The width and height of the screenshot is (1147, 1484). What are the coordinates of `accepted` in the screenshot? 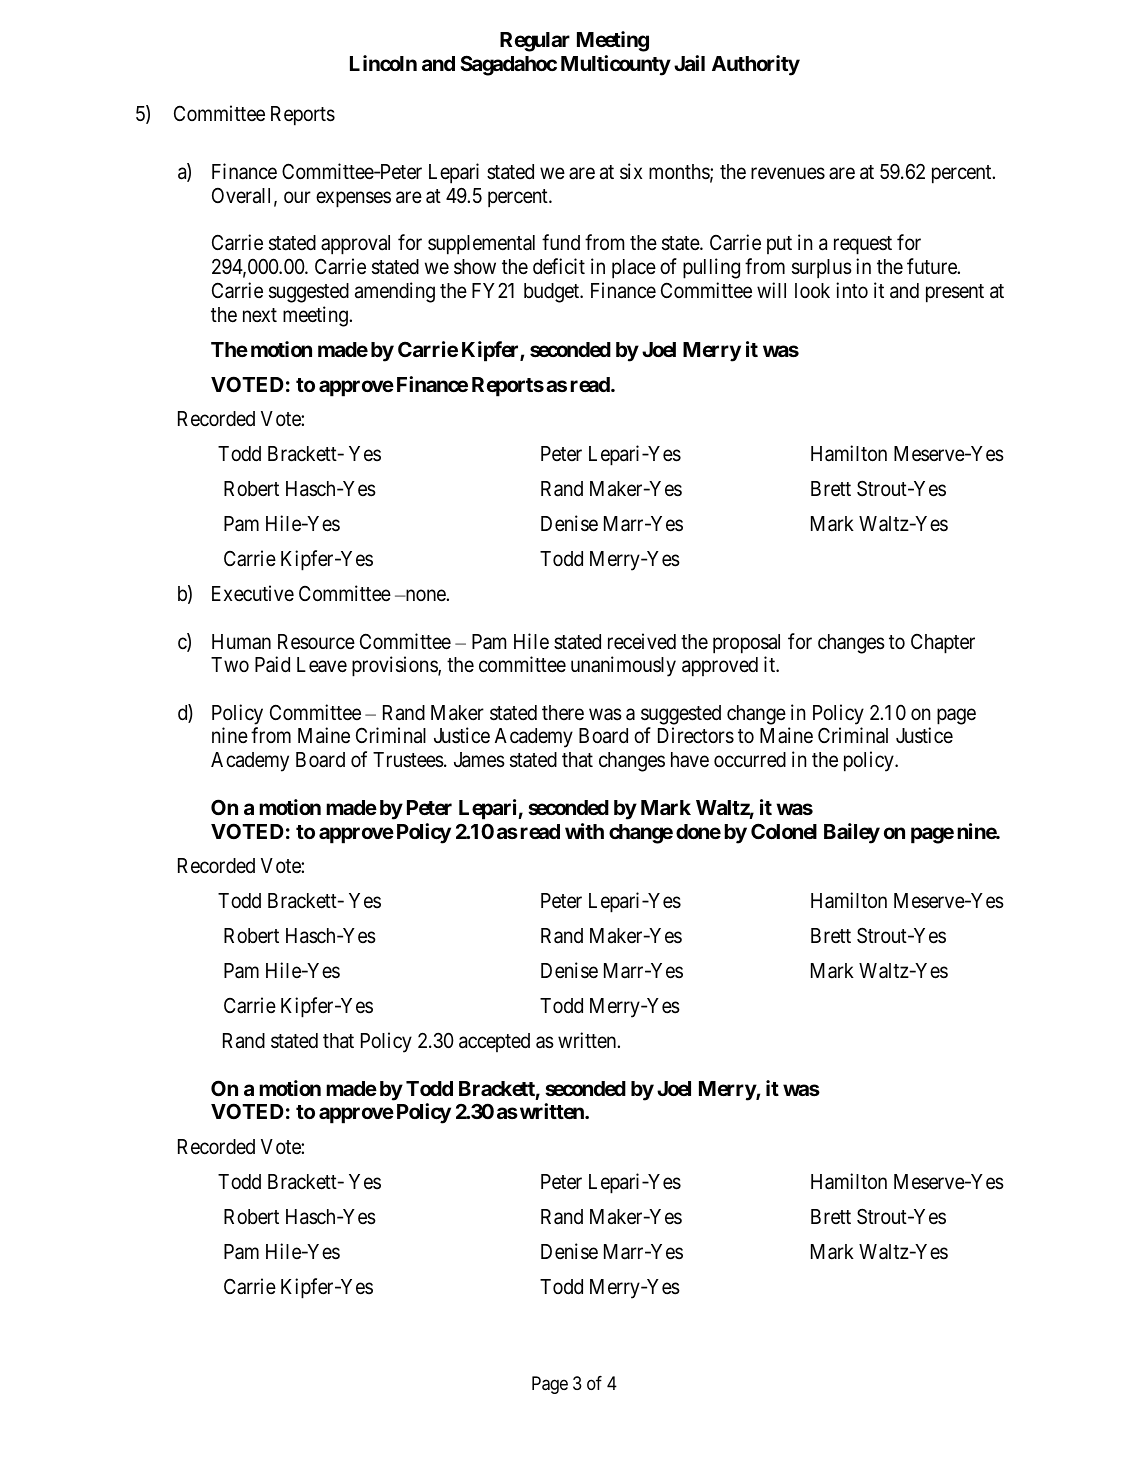 It's located at (494, 1042).
